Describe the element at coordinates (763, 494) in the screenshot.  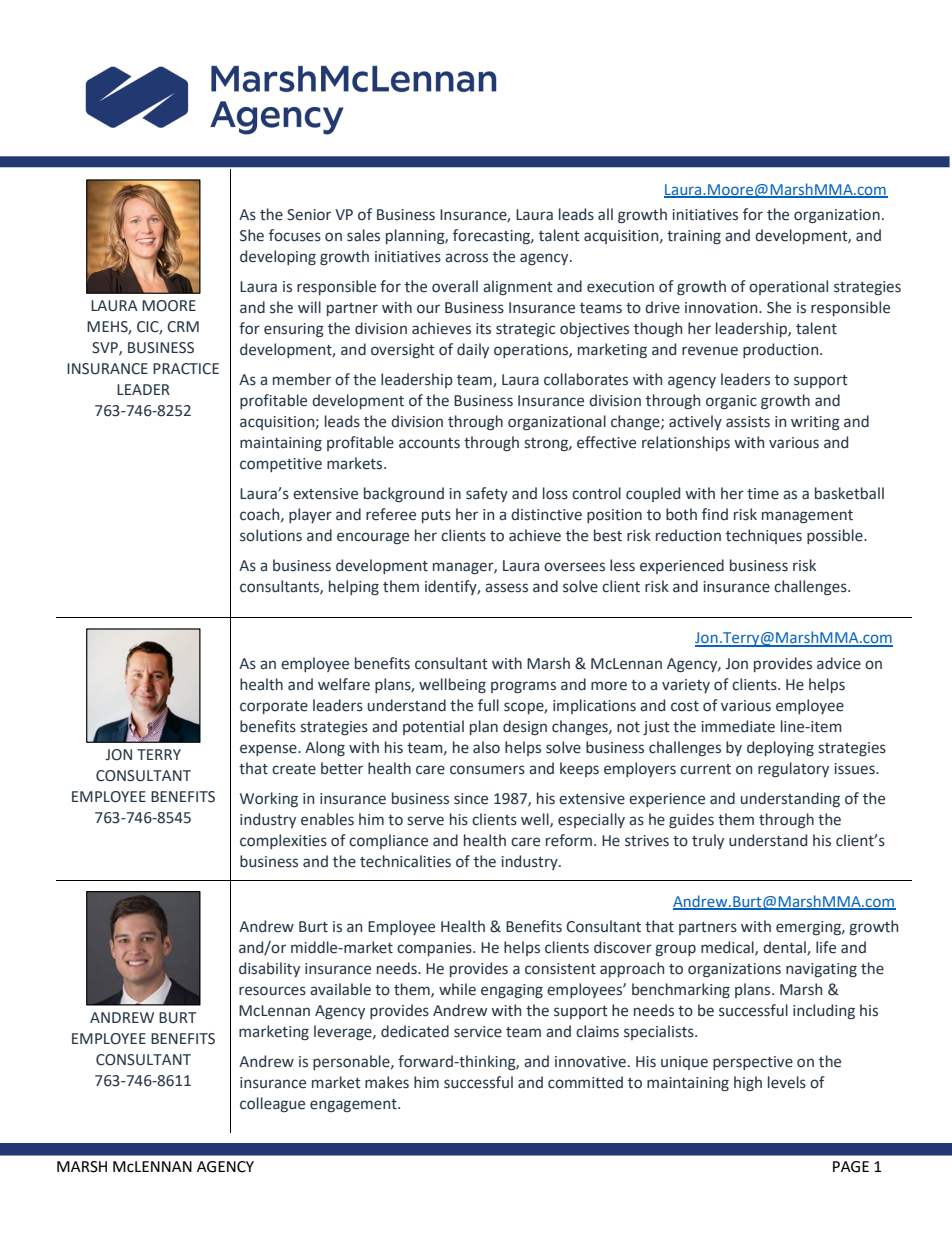
I see `time` at that location.
